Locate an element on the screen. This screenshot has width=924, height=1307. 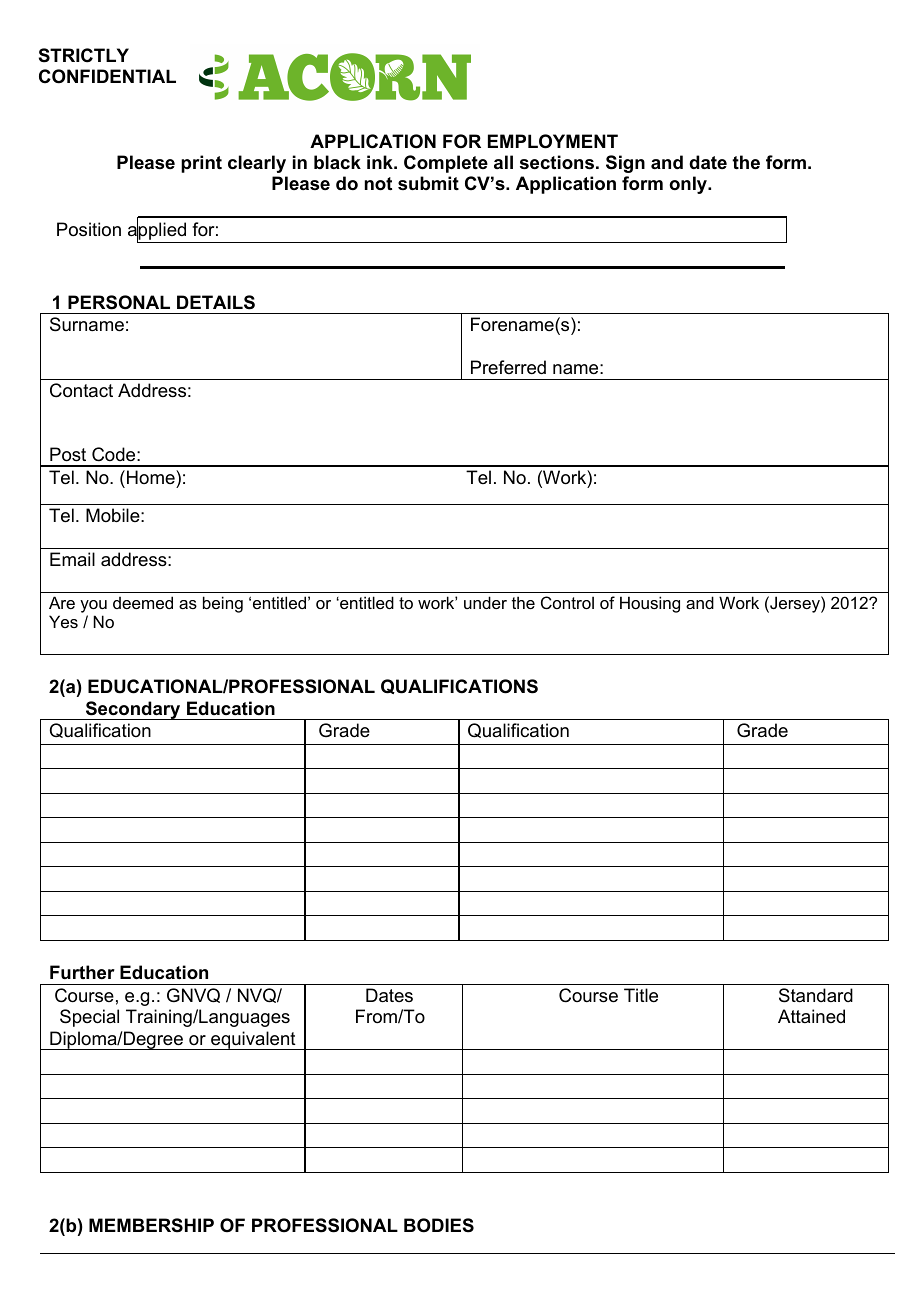
Attained is located at coordinates (811, 1016).
